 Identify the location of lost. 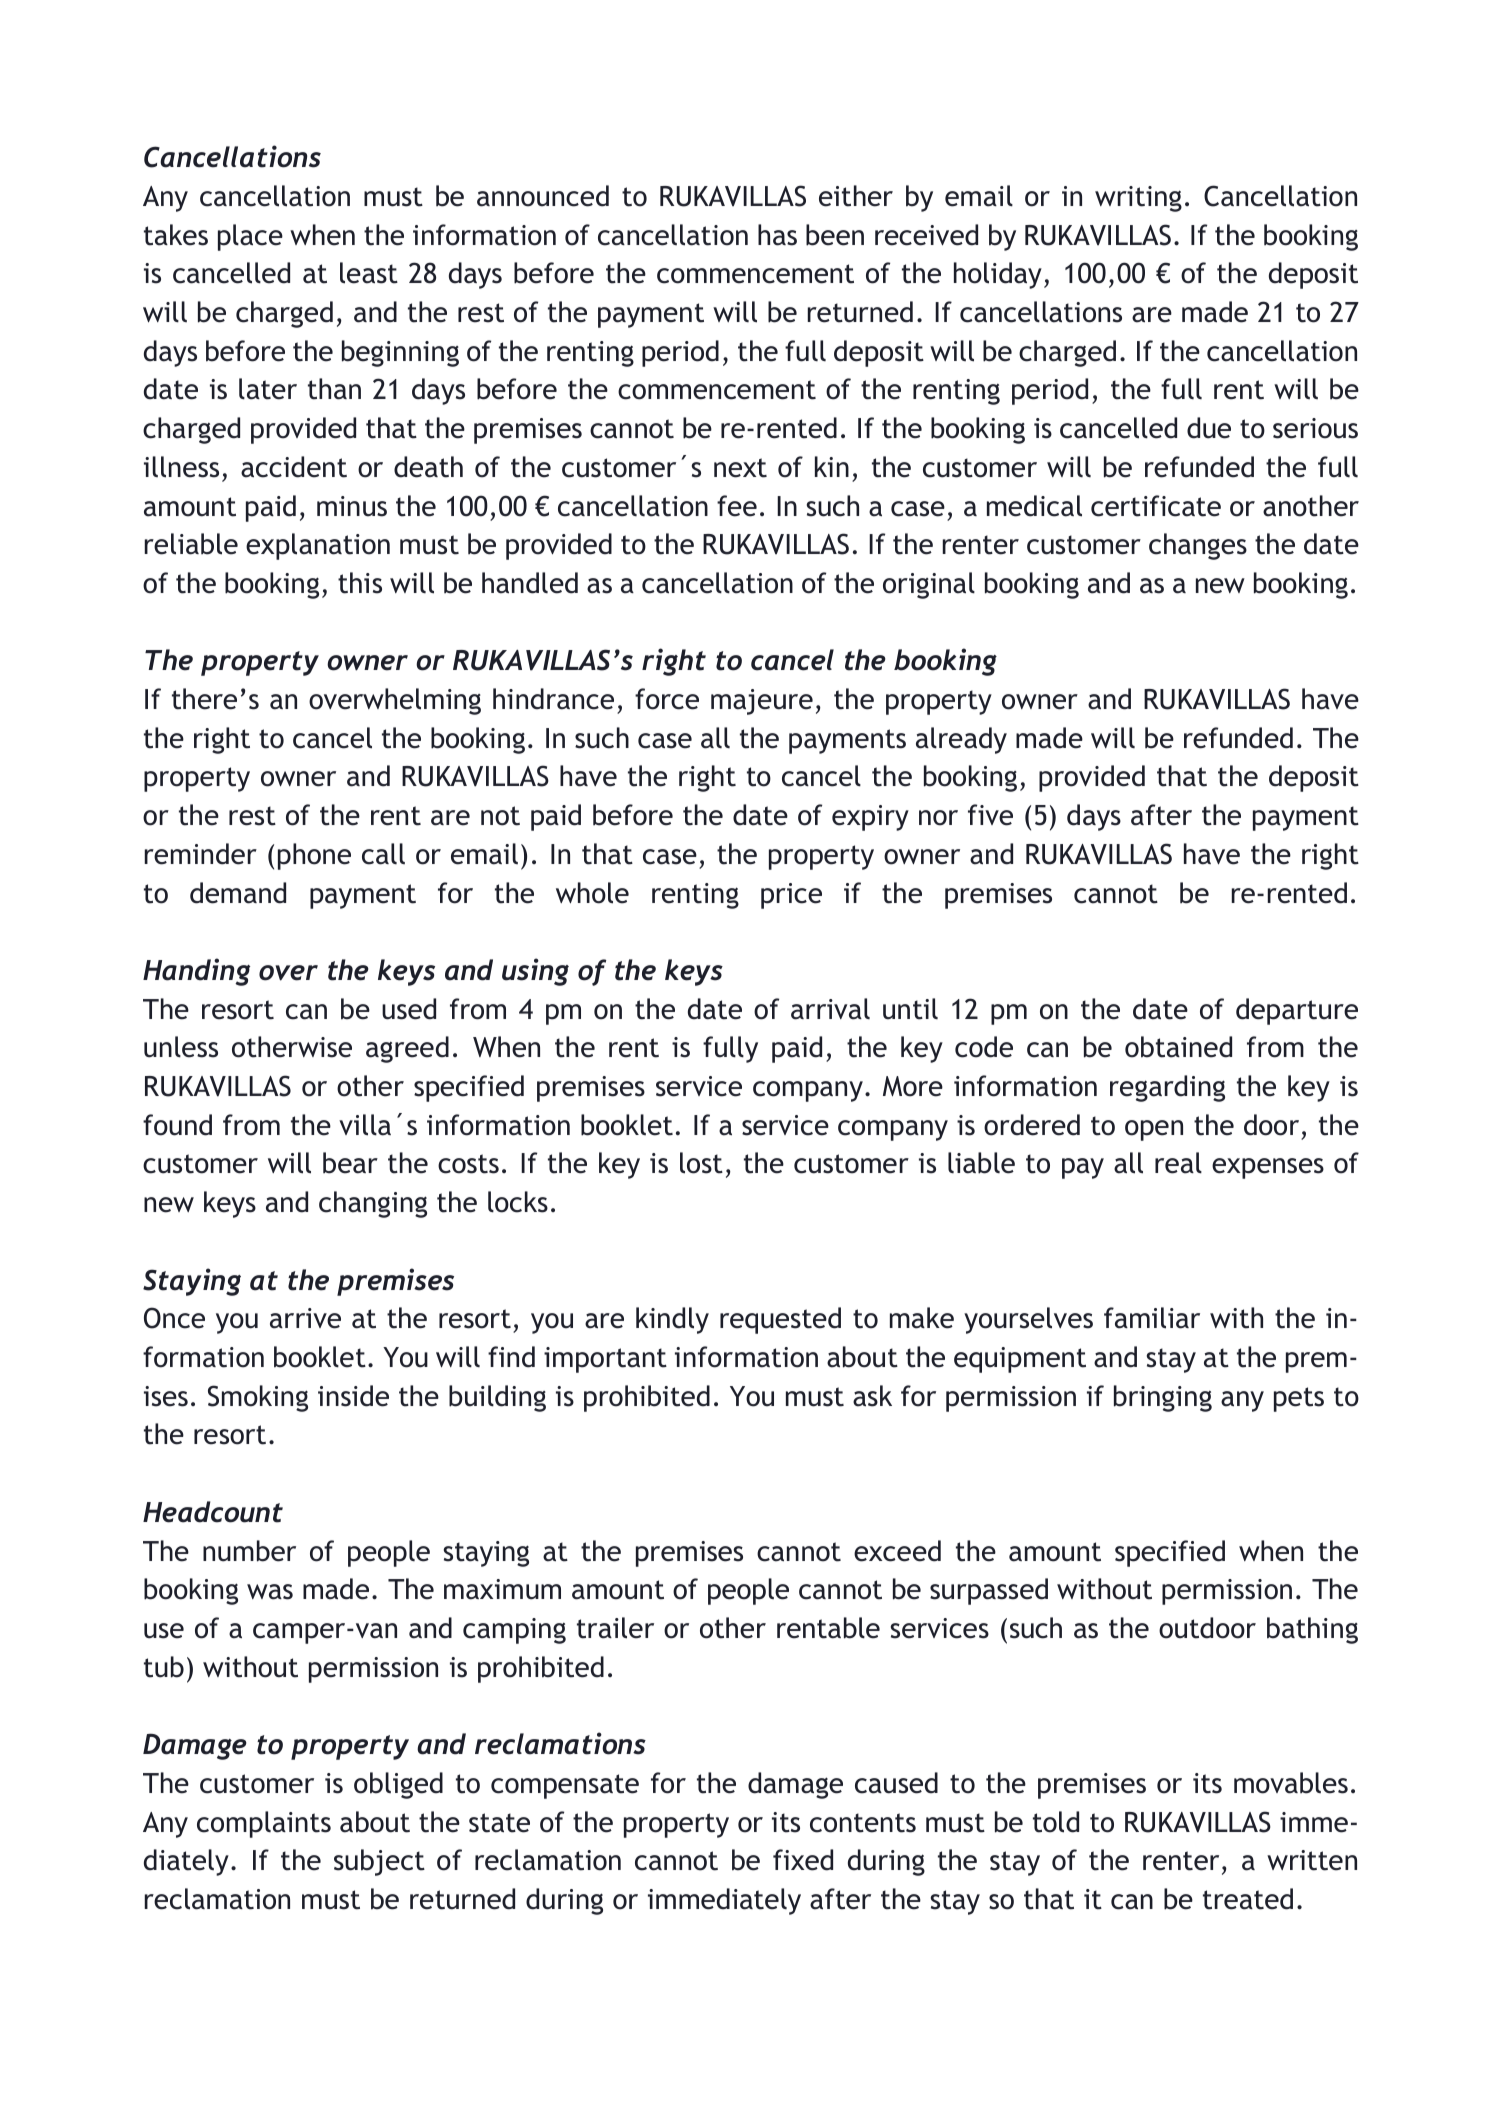
(701, 1163).
